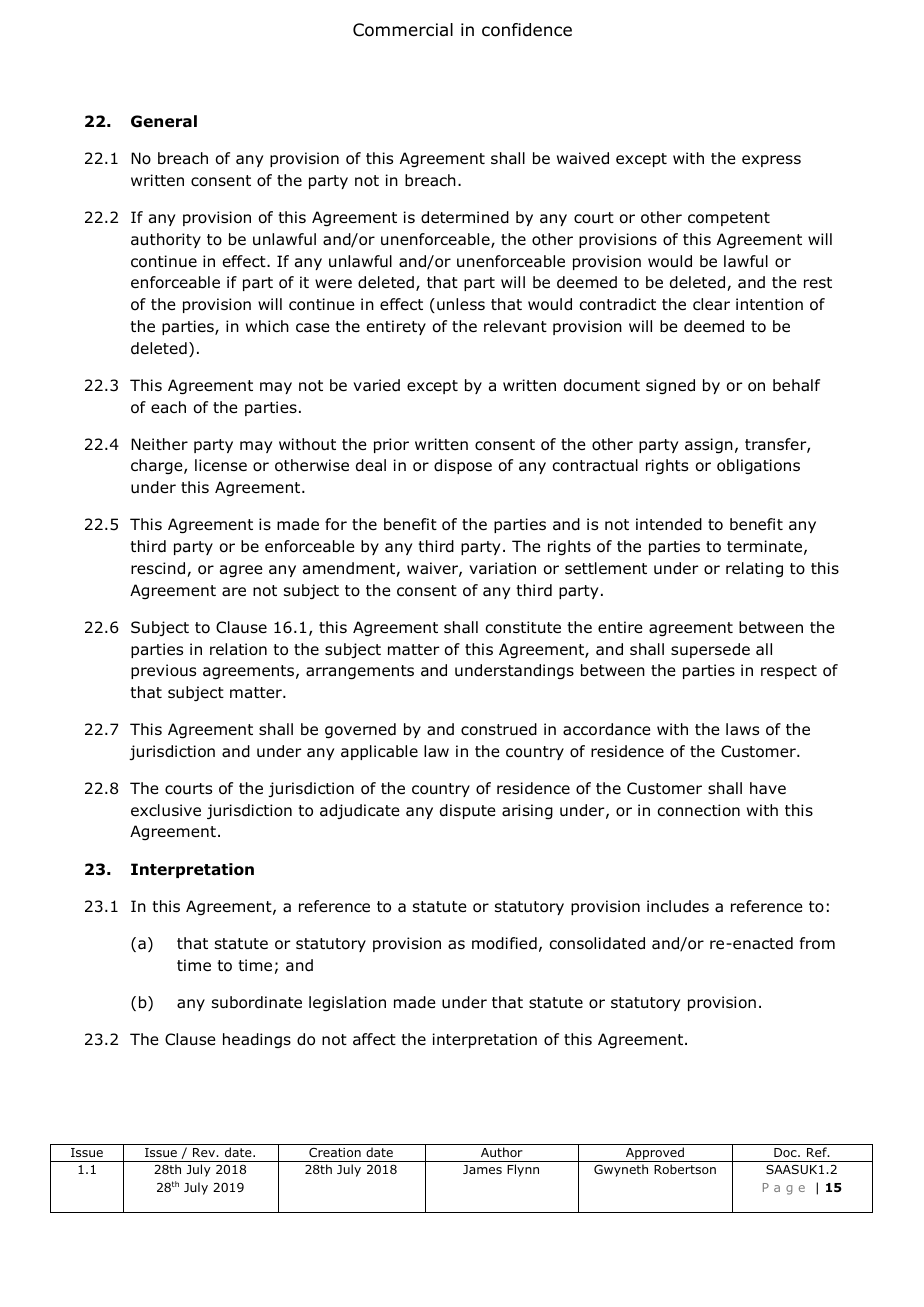 This image has height=1307, width=924. I want to click on James, so click(482, 1169).
